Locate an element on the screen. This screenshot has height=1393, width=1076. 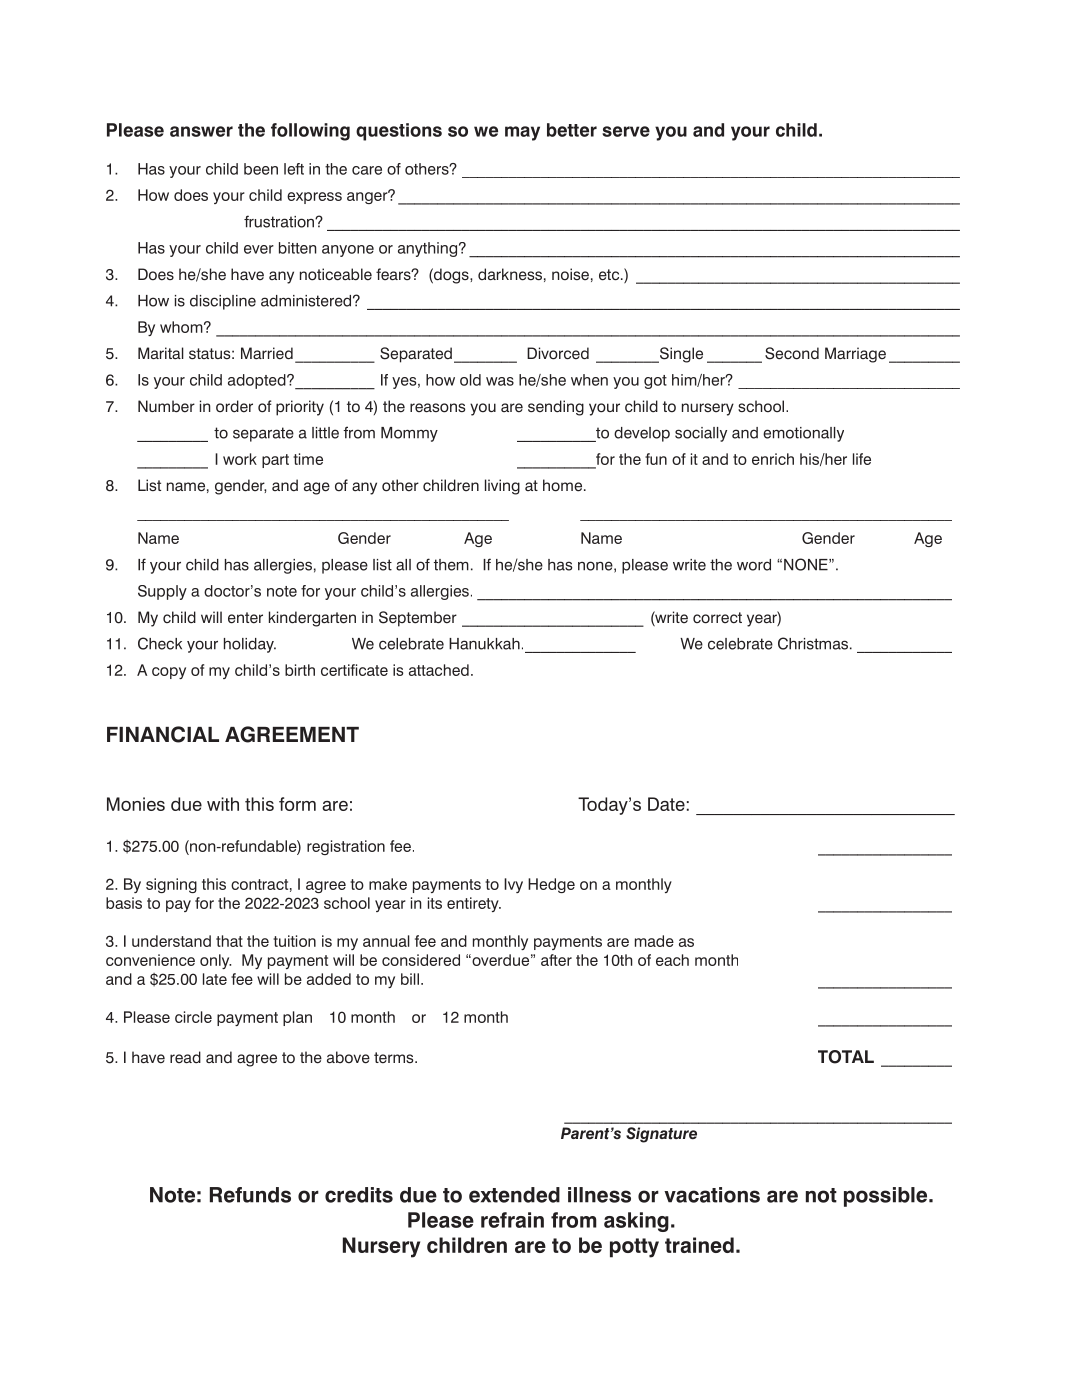
Refunds is located at coordinates (250, 1195).
